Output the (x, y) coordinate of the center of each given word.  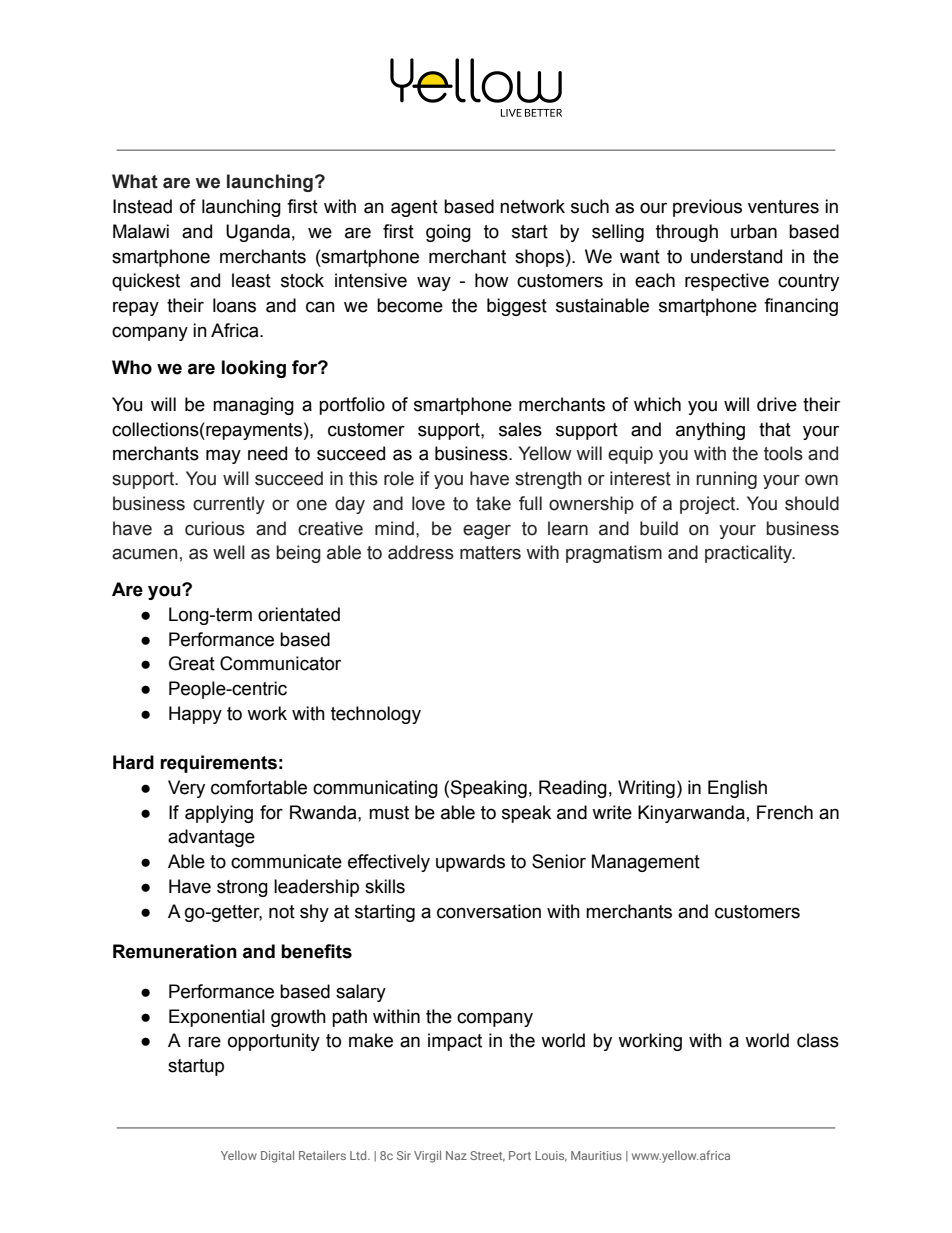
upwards (470, 863)
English (737, 789)
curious (215, 528)
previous (707, 208)
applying (219, 814)
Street (487, 1156)
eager (487, 531)
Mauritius (596, 1155)
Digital (277, 1157)
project (709, 505)
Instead (142, 206)
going (448, 233)
